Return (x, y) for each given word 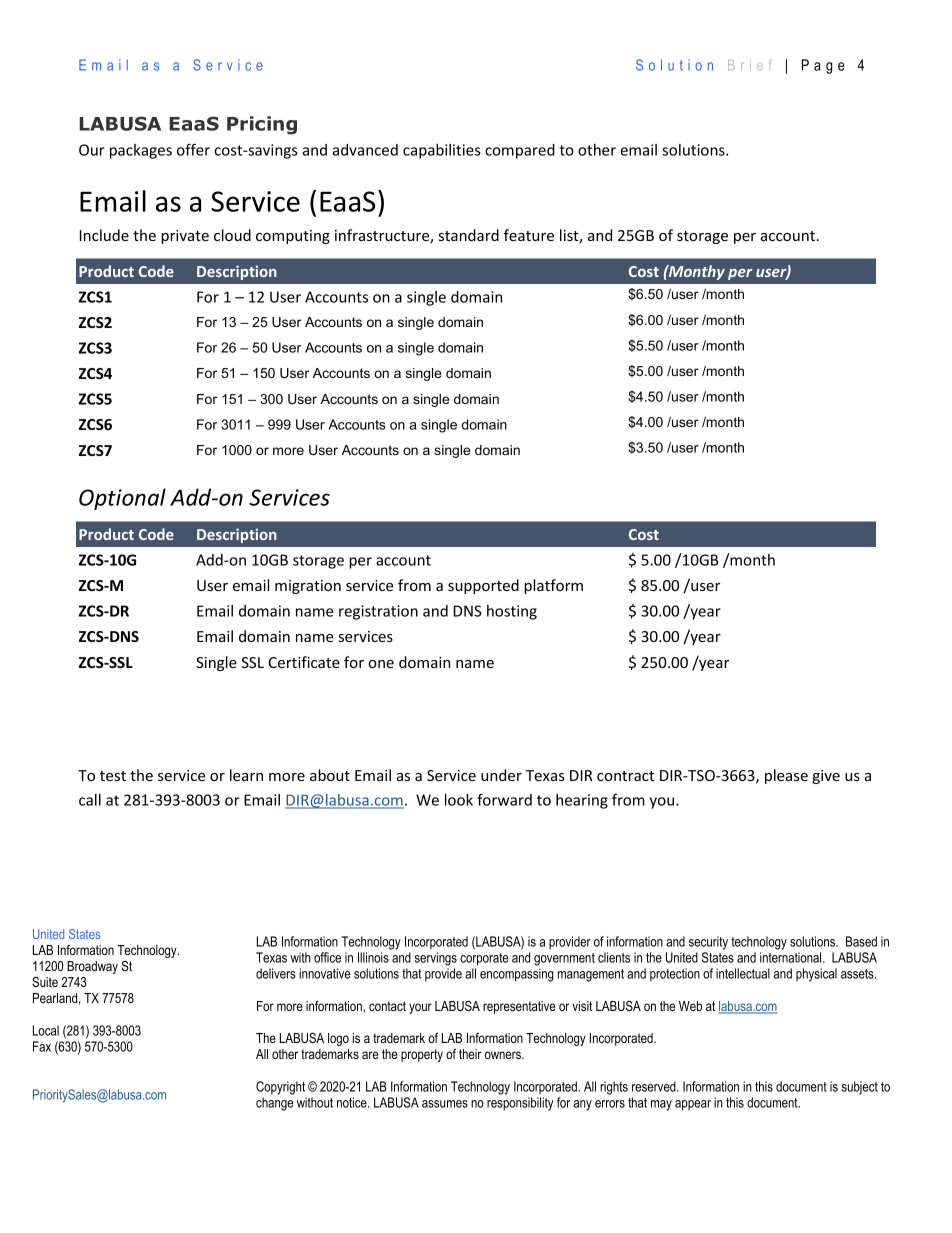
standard (469, 235)
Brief (749, 65)
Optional (122, 499)
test (113, 776)
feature (529, 235)
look (459, 800)
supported (483, 586)
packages (141, 151)
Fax (42, 1046)
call (90, 800)
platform (553, 586)
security (708, 943)
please (786, 776)
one (381, 664)
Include (104, 235)
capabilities (442, 151)
